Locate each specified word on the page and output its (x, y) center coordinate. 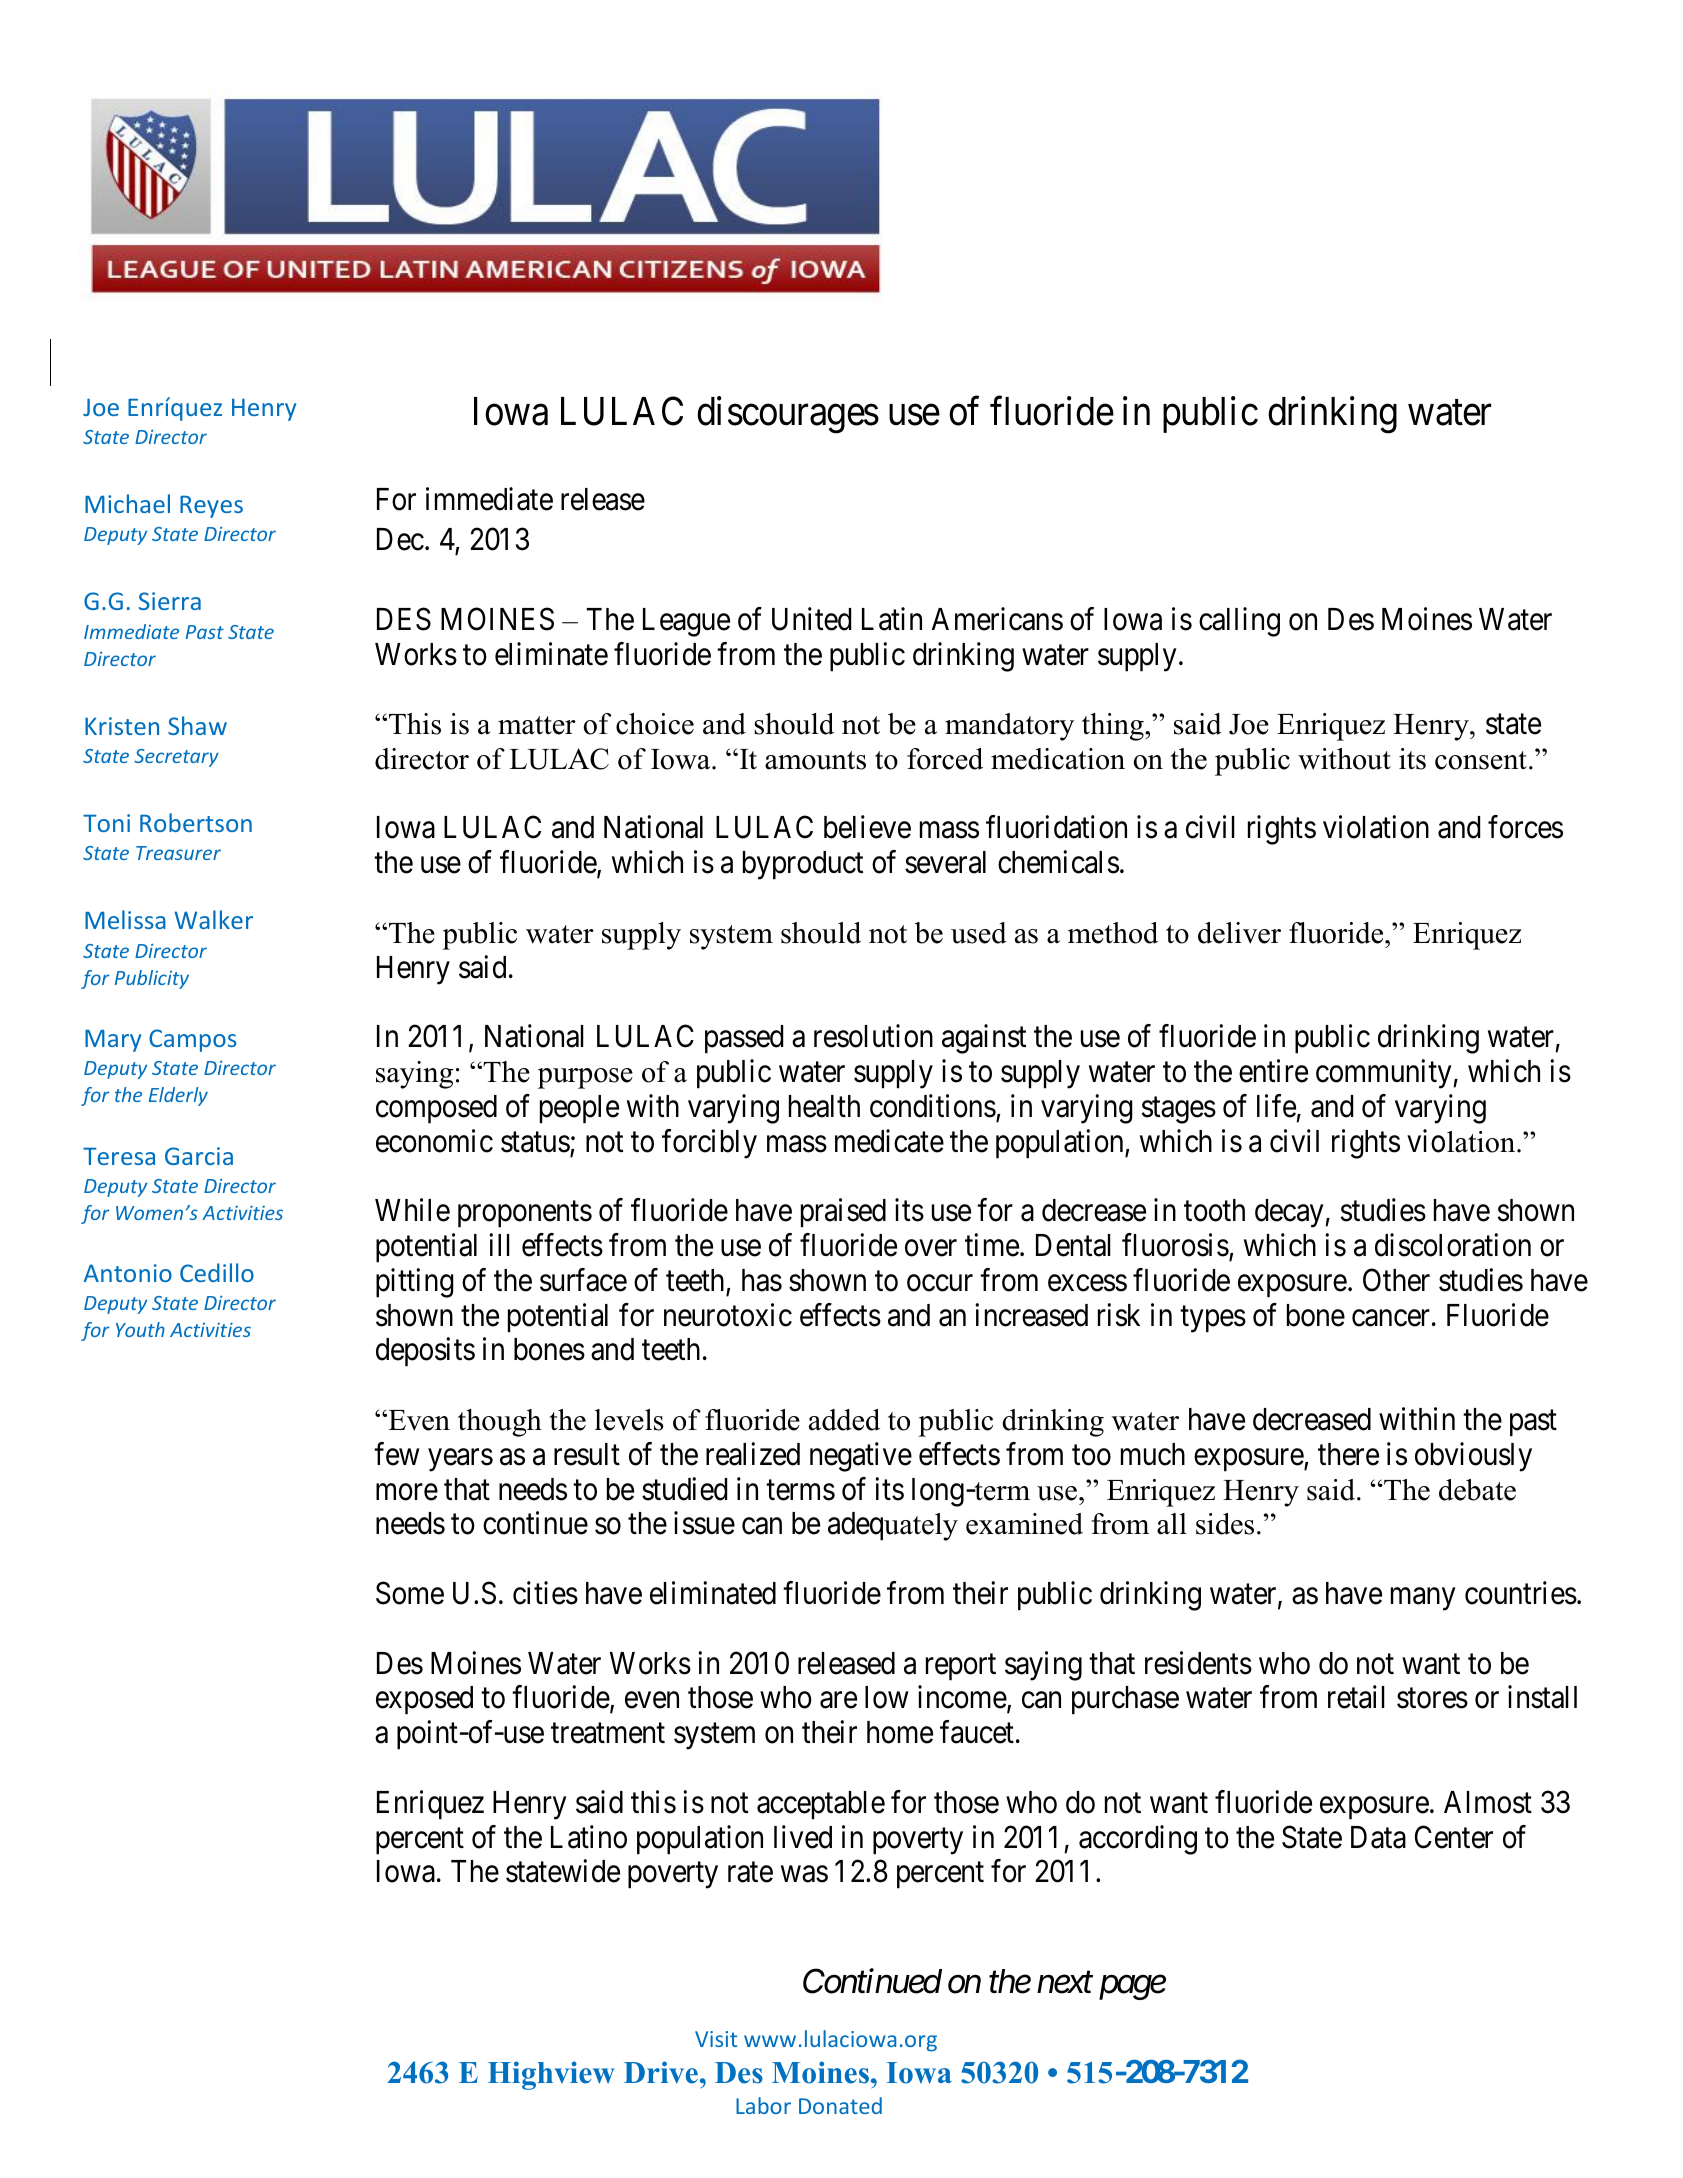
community (1385, 1074)
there (1348, 1454)
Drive (661, 2072)
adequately (893, 1526)
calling (1239, 622)
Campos (193, 1040)
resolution (873, 1036)
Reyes (211, 506)
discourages (788, 415)
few (396, 1454)
